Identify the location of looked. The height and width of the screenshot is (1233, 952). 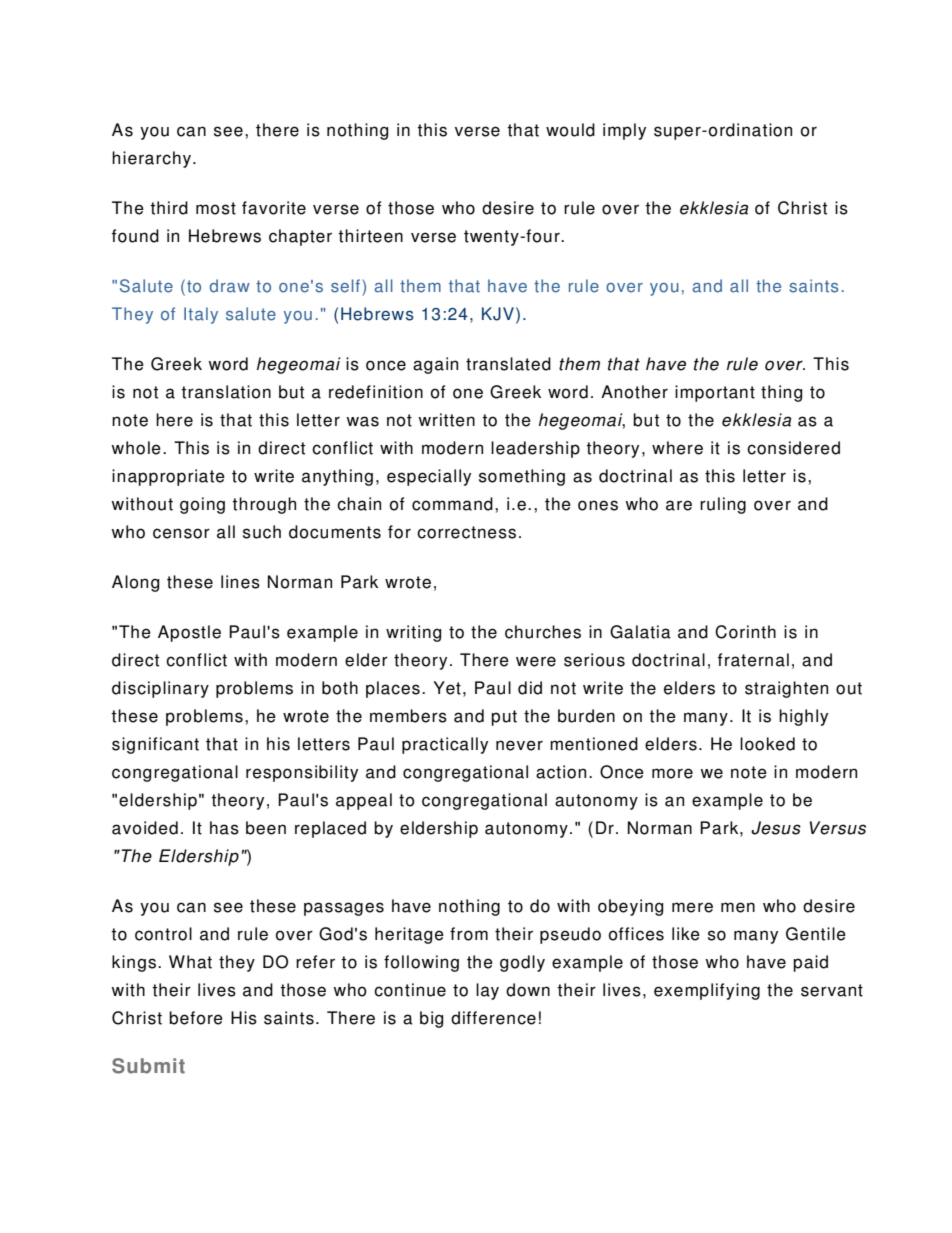
(767, 744).
